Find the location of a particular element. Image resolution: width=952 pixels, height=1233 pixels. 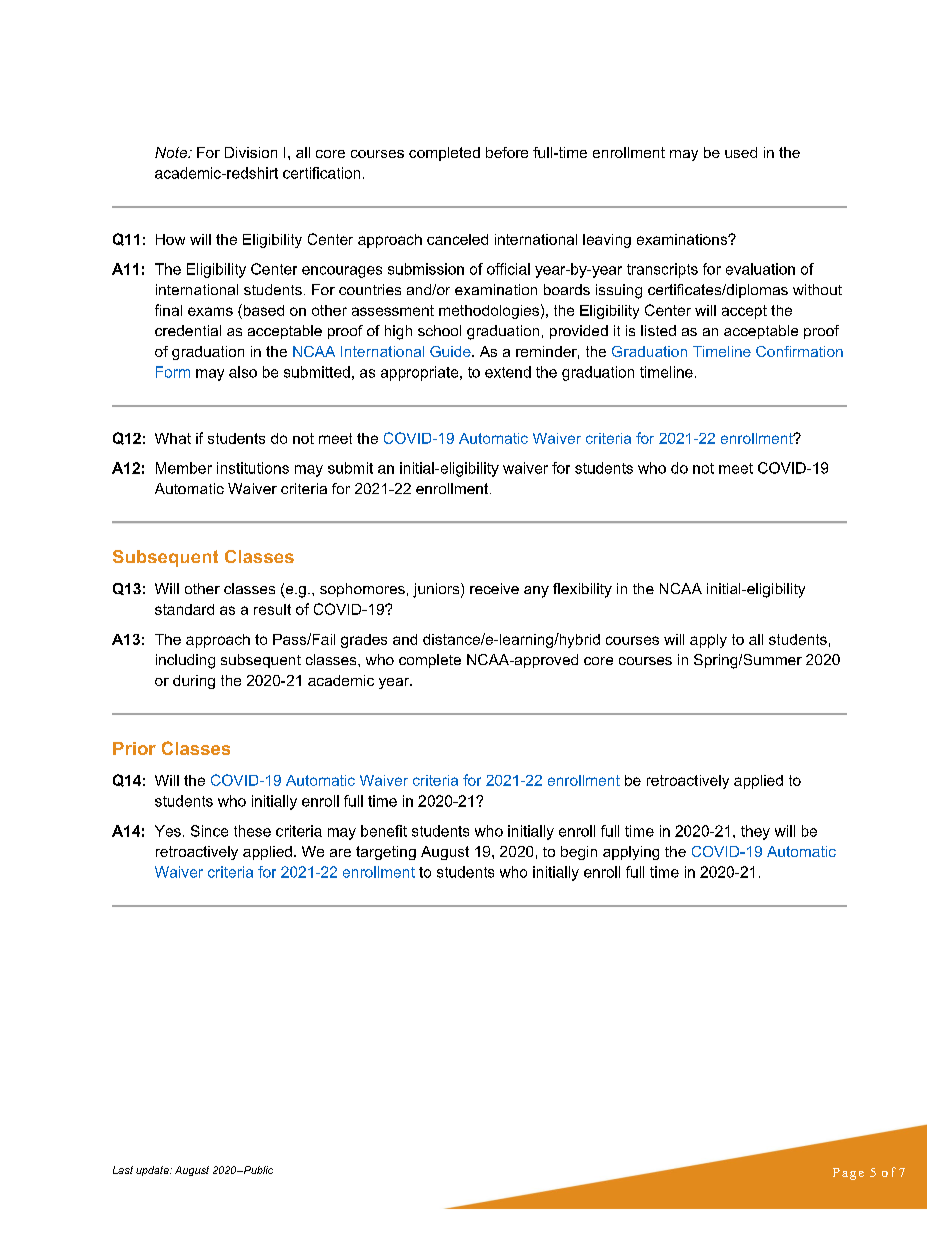

benefit is located at coordinates (384, 831).
